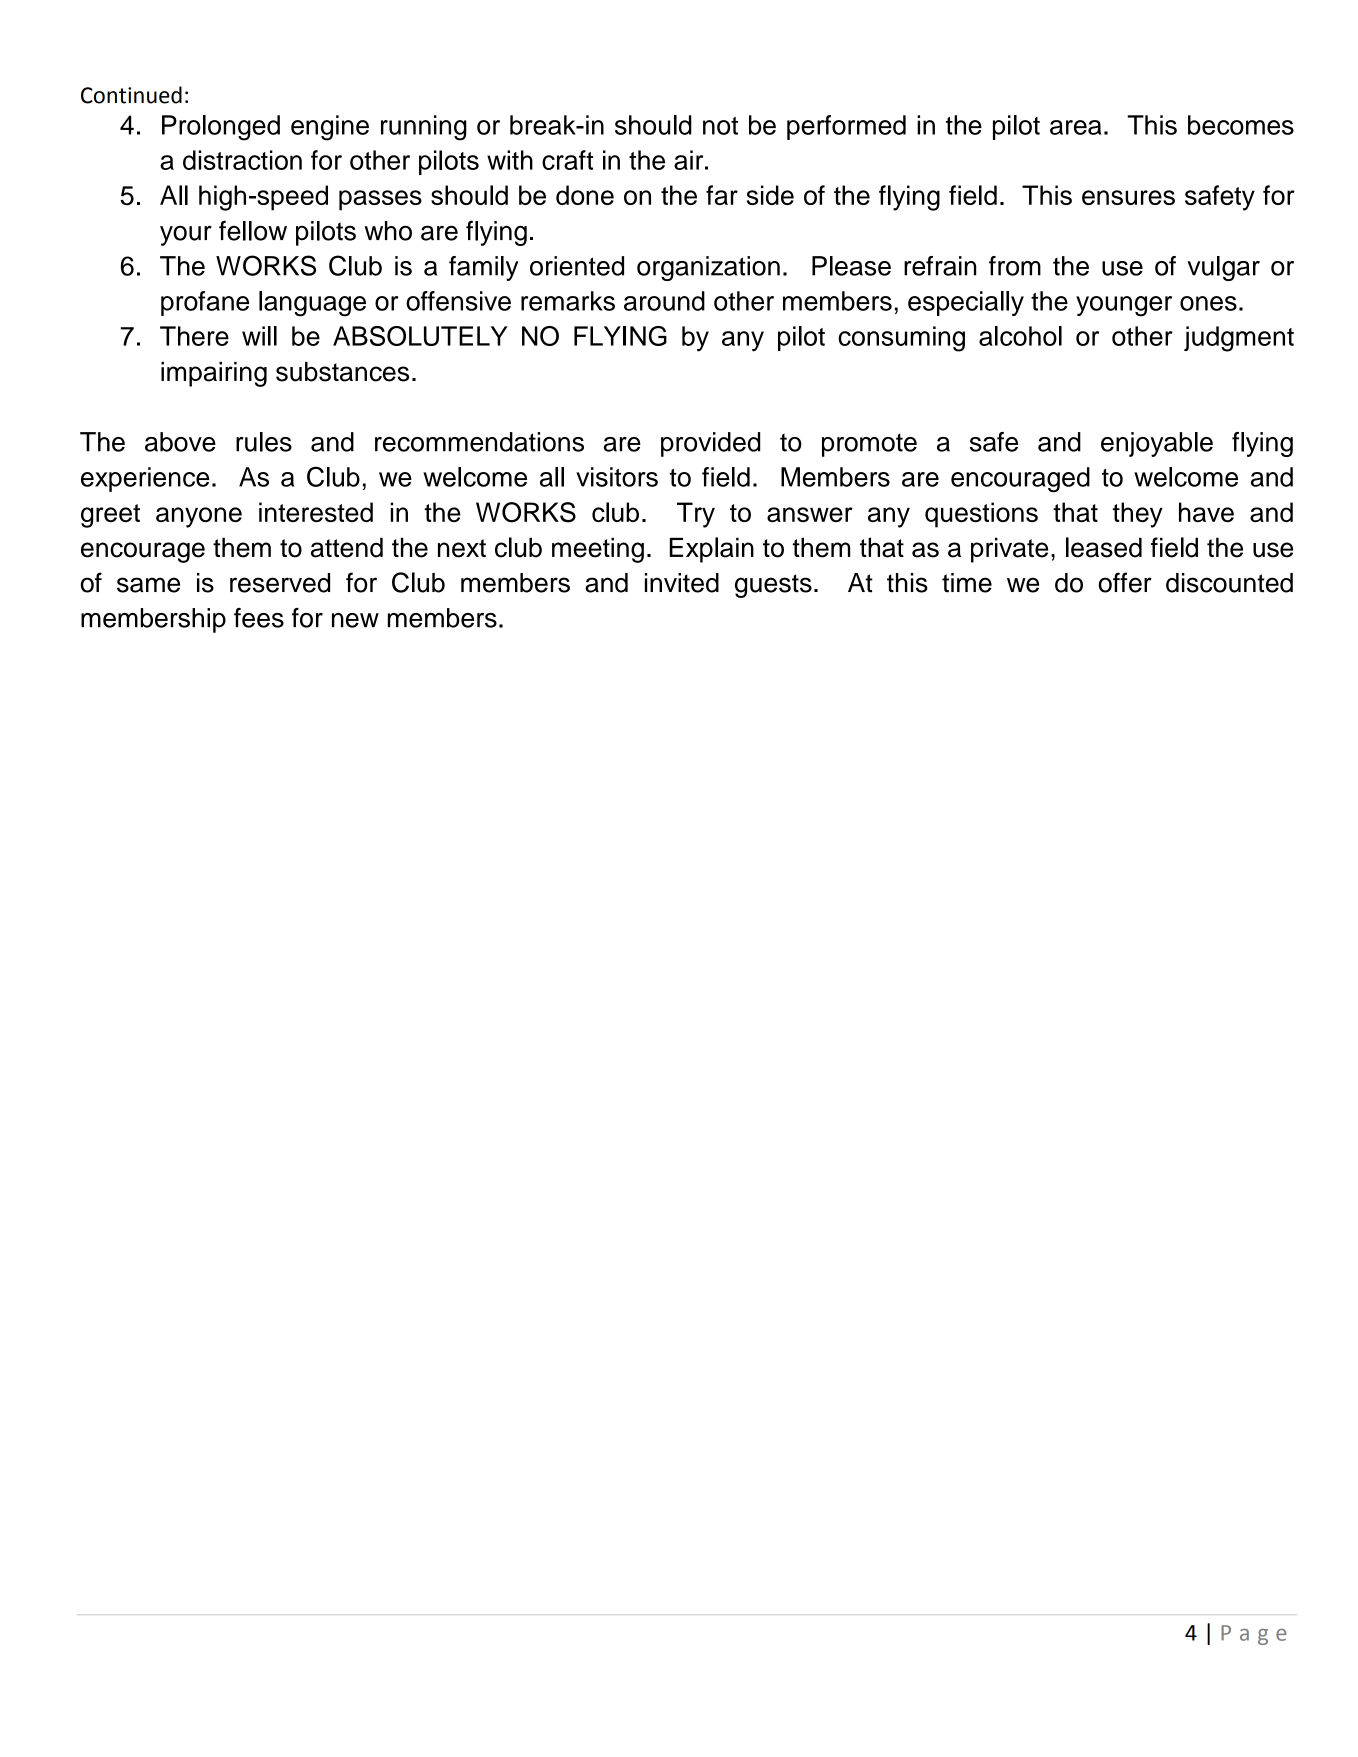 This screenshot has height=1757, width=1358. I want to click on offer, so click(1125, 582).
